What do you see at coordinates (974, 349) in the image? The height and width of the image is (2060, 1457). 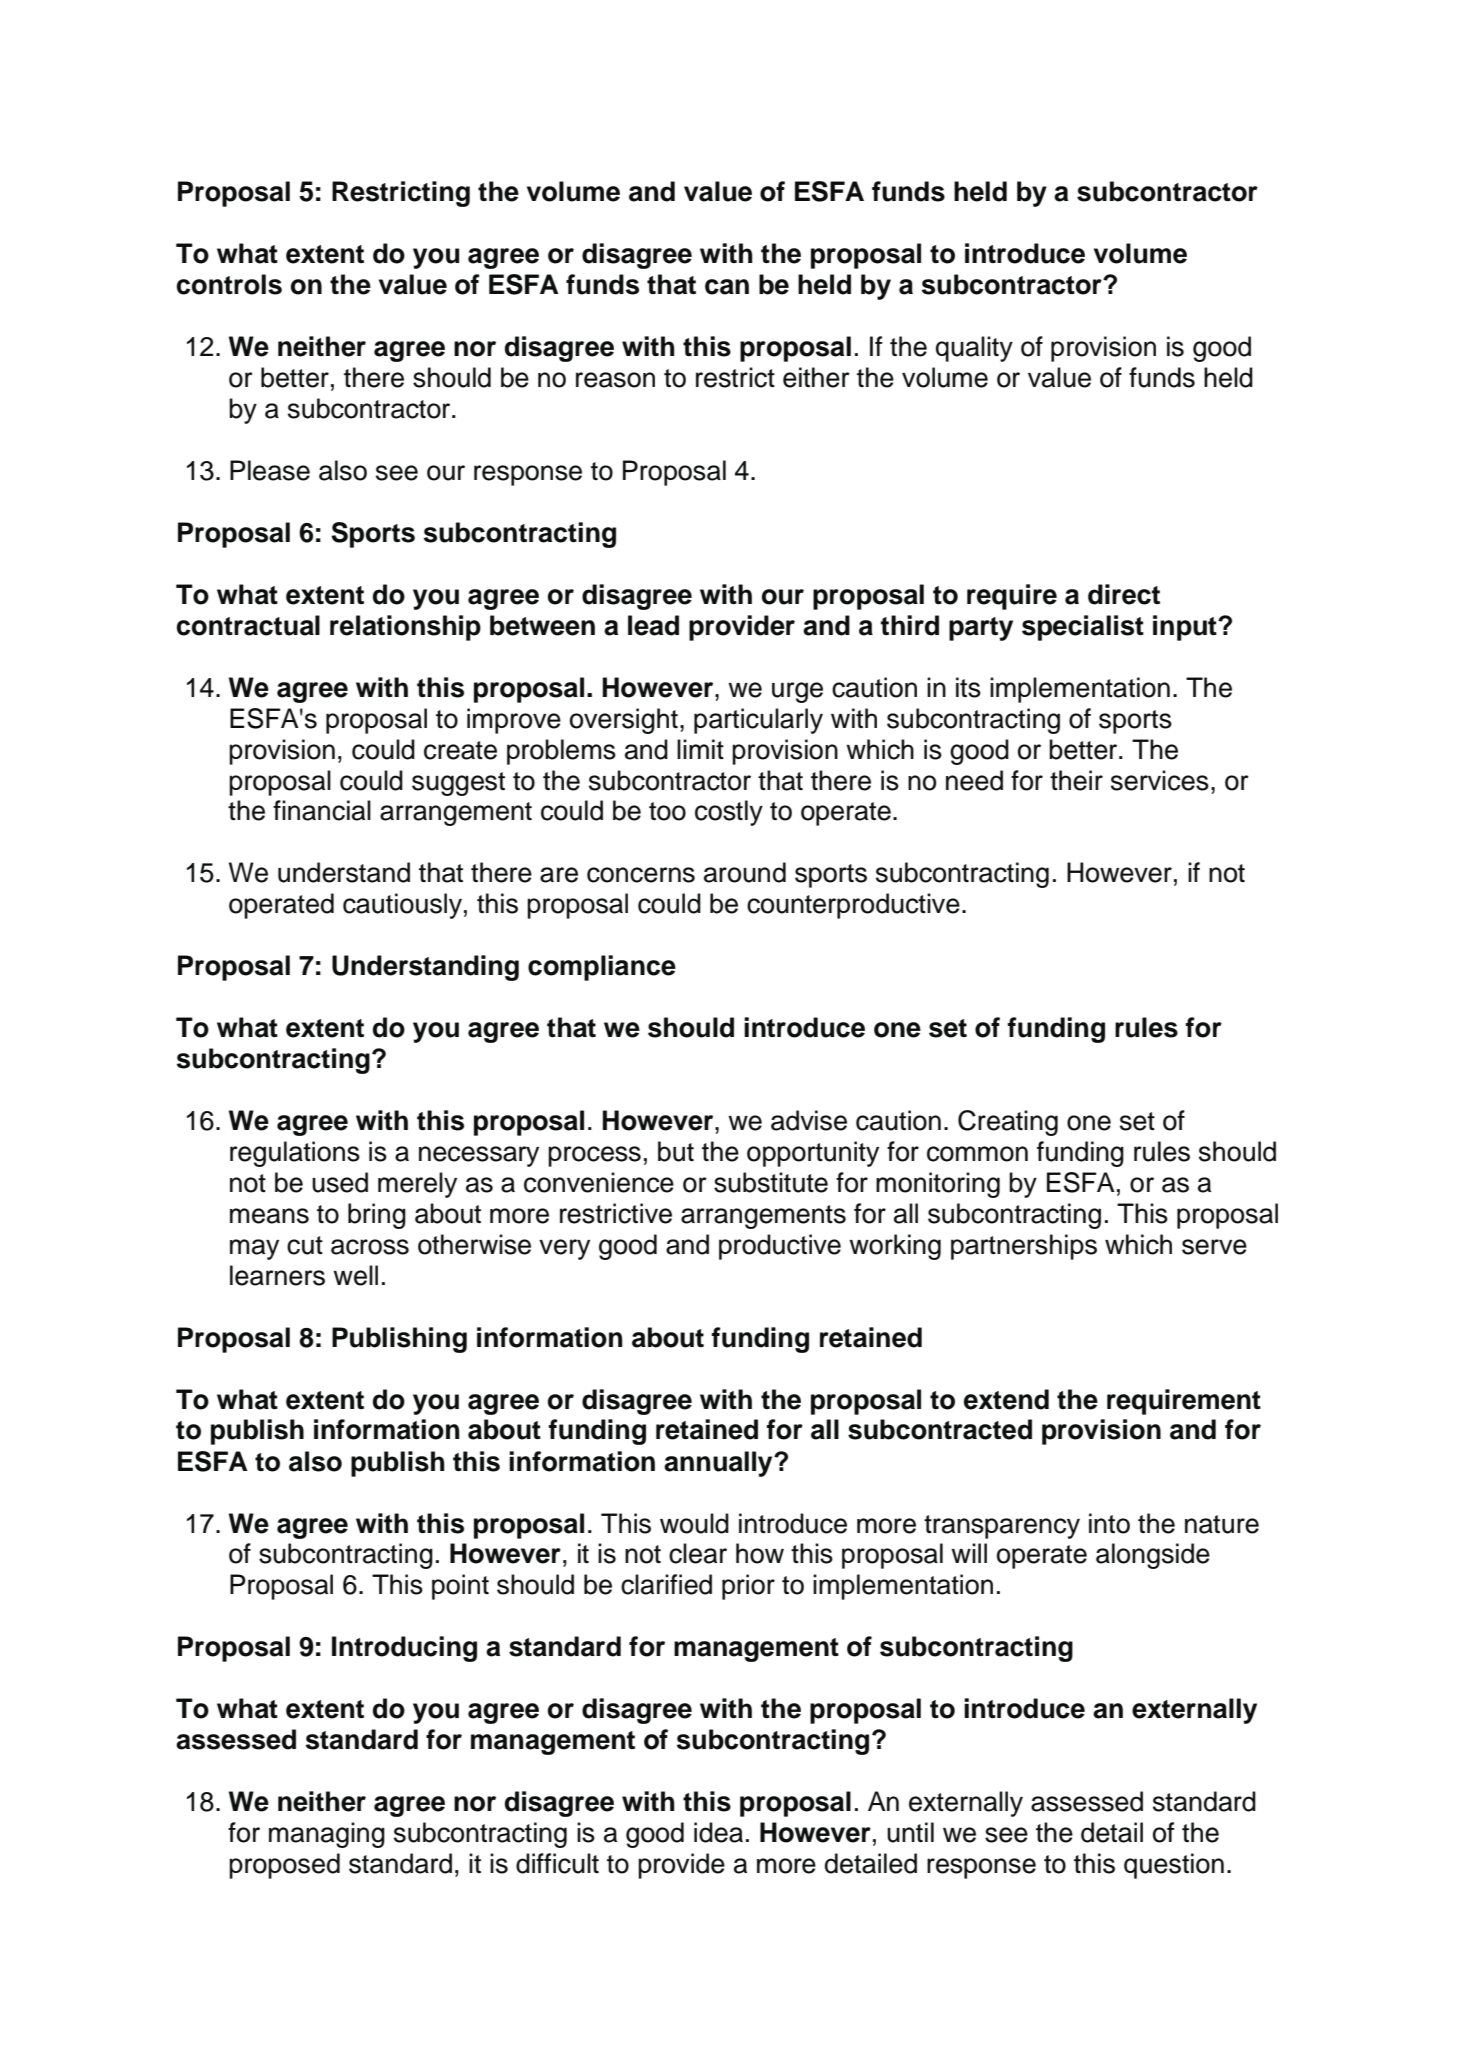 I see `quality` at bounding box center [974, 349].
